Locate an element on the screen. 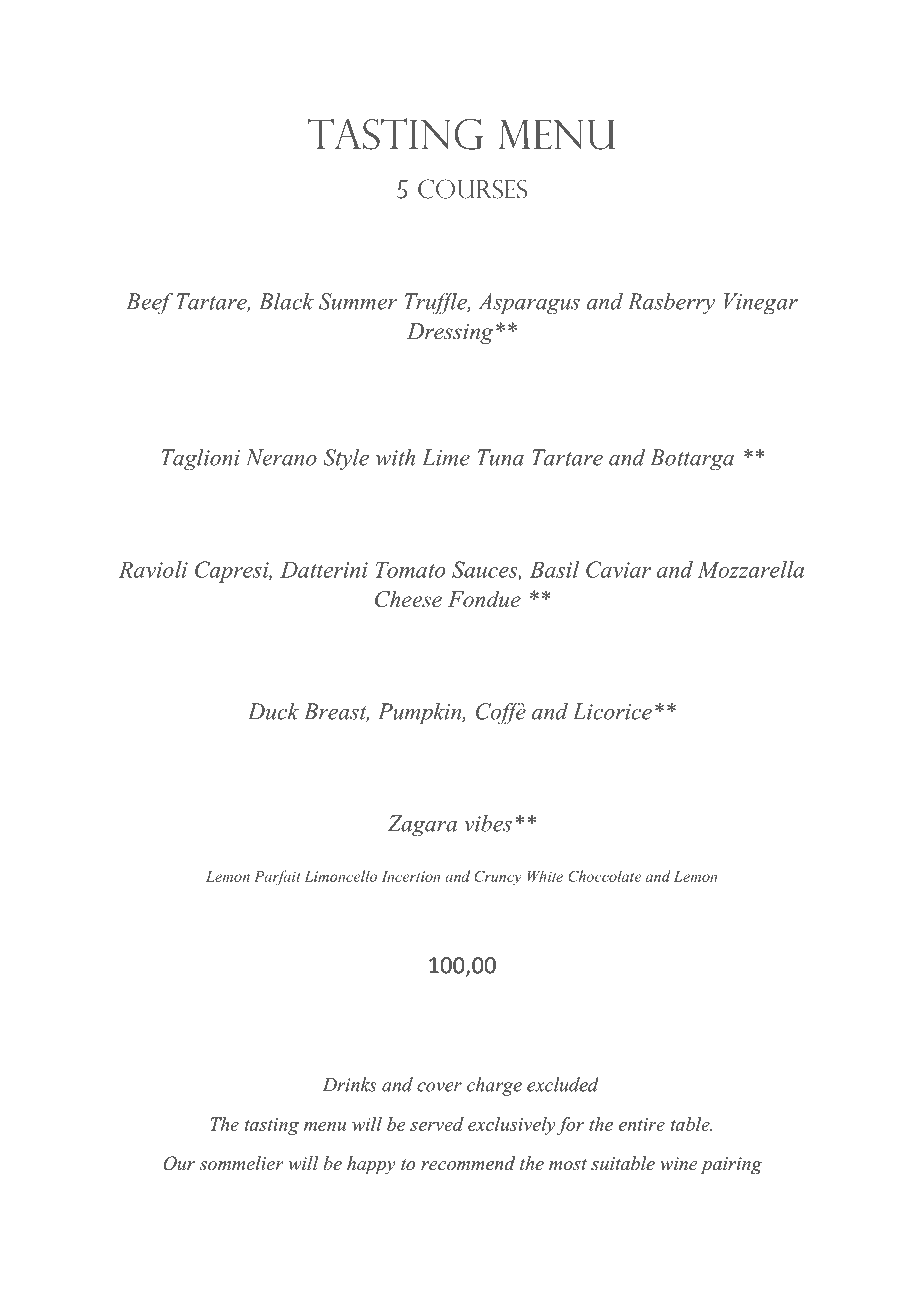  Duck is located at coordinates (273, 711).
